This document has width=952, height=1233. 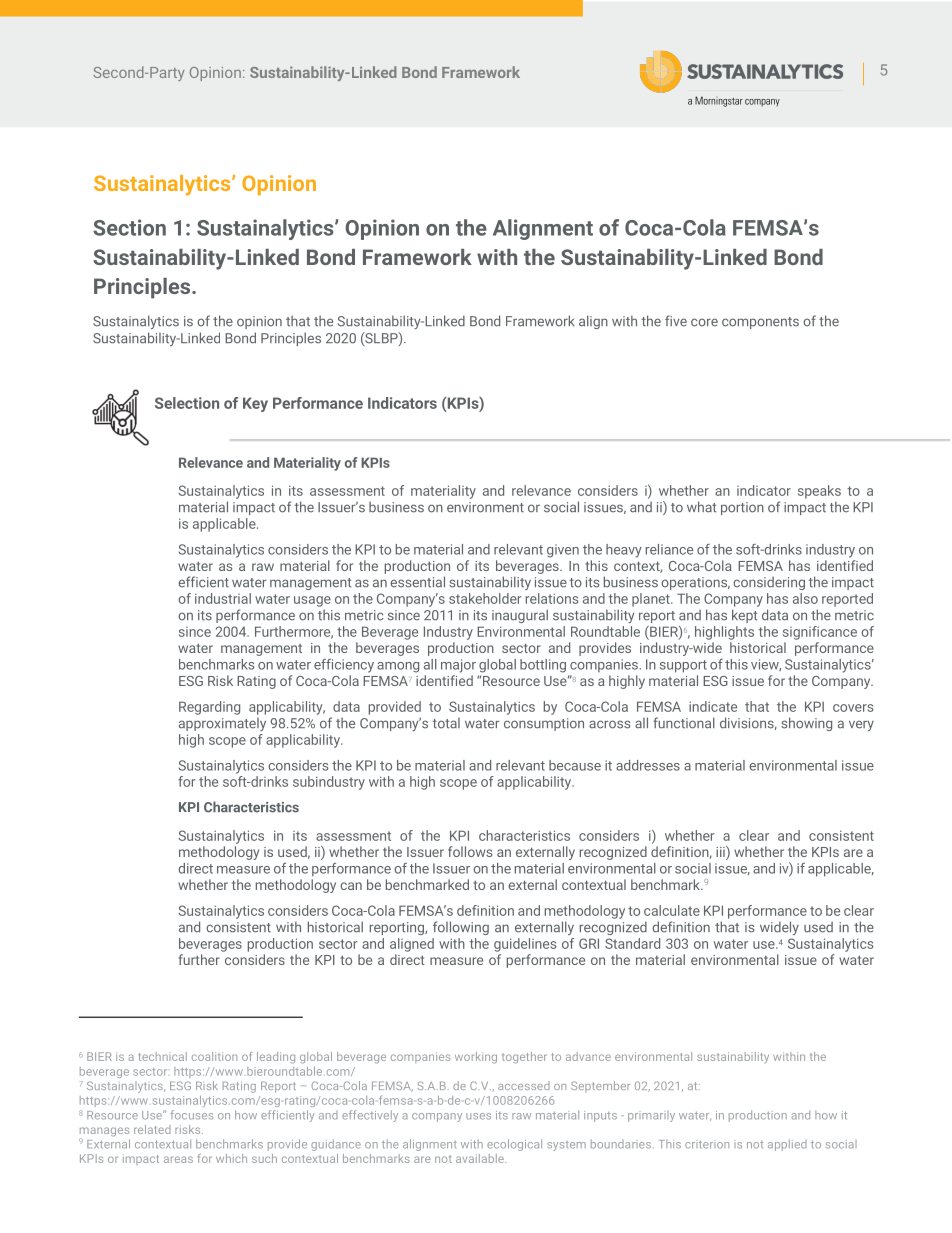 I want to click on Regarding, so click(x=209, y=708).
